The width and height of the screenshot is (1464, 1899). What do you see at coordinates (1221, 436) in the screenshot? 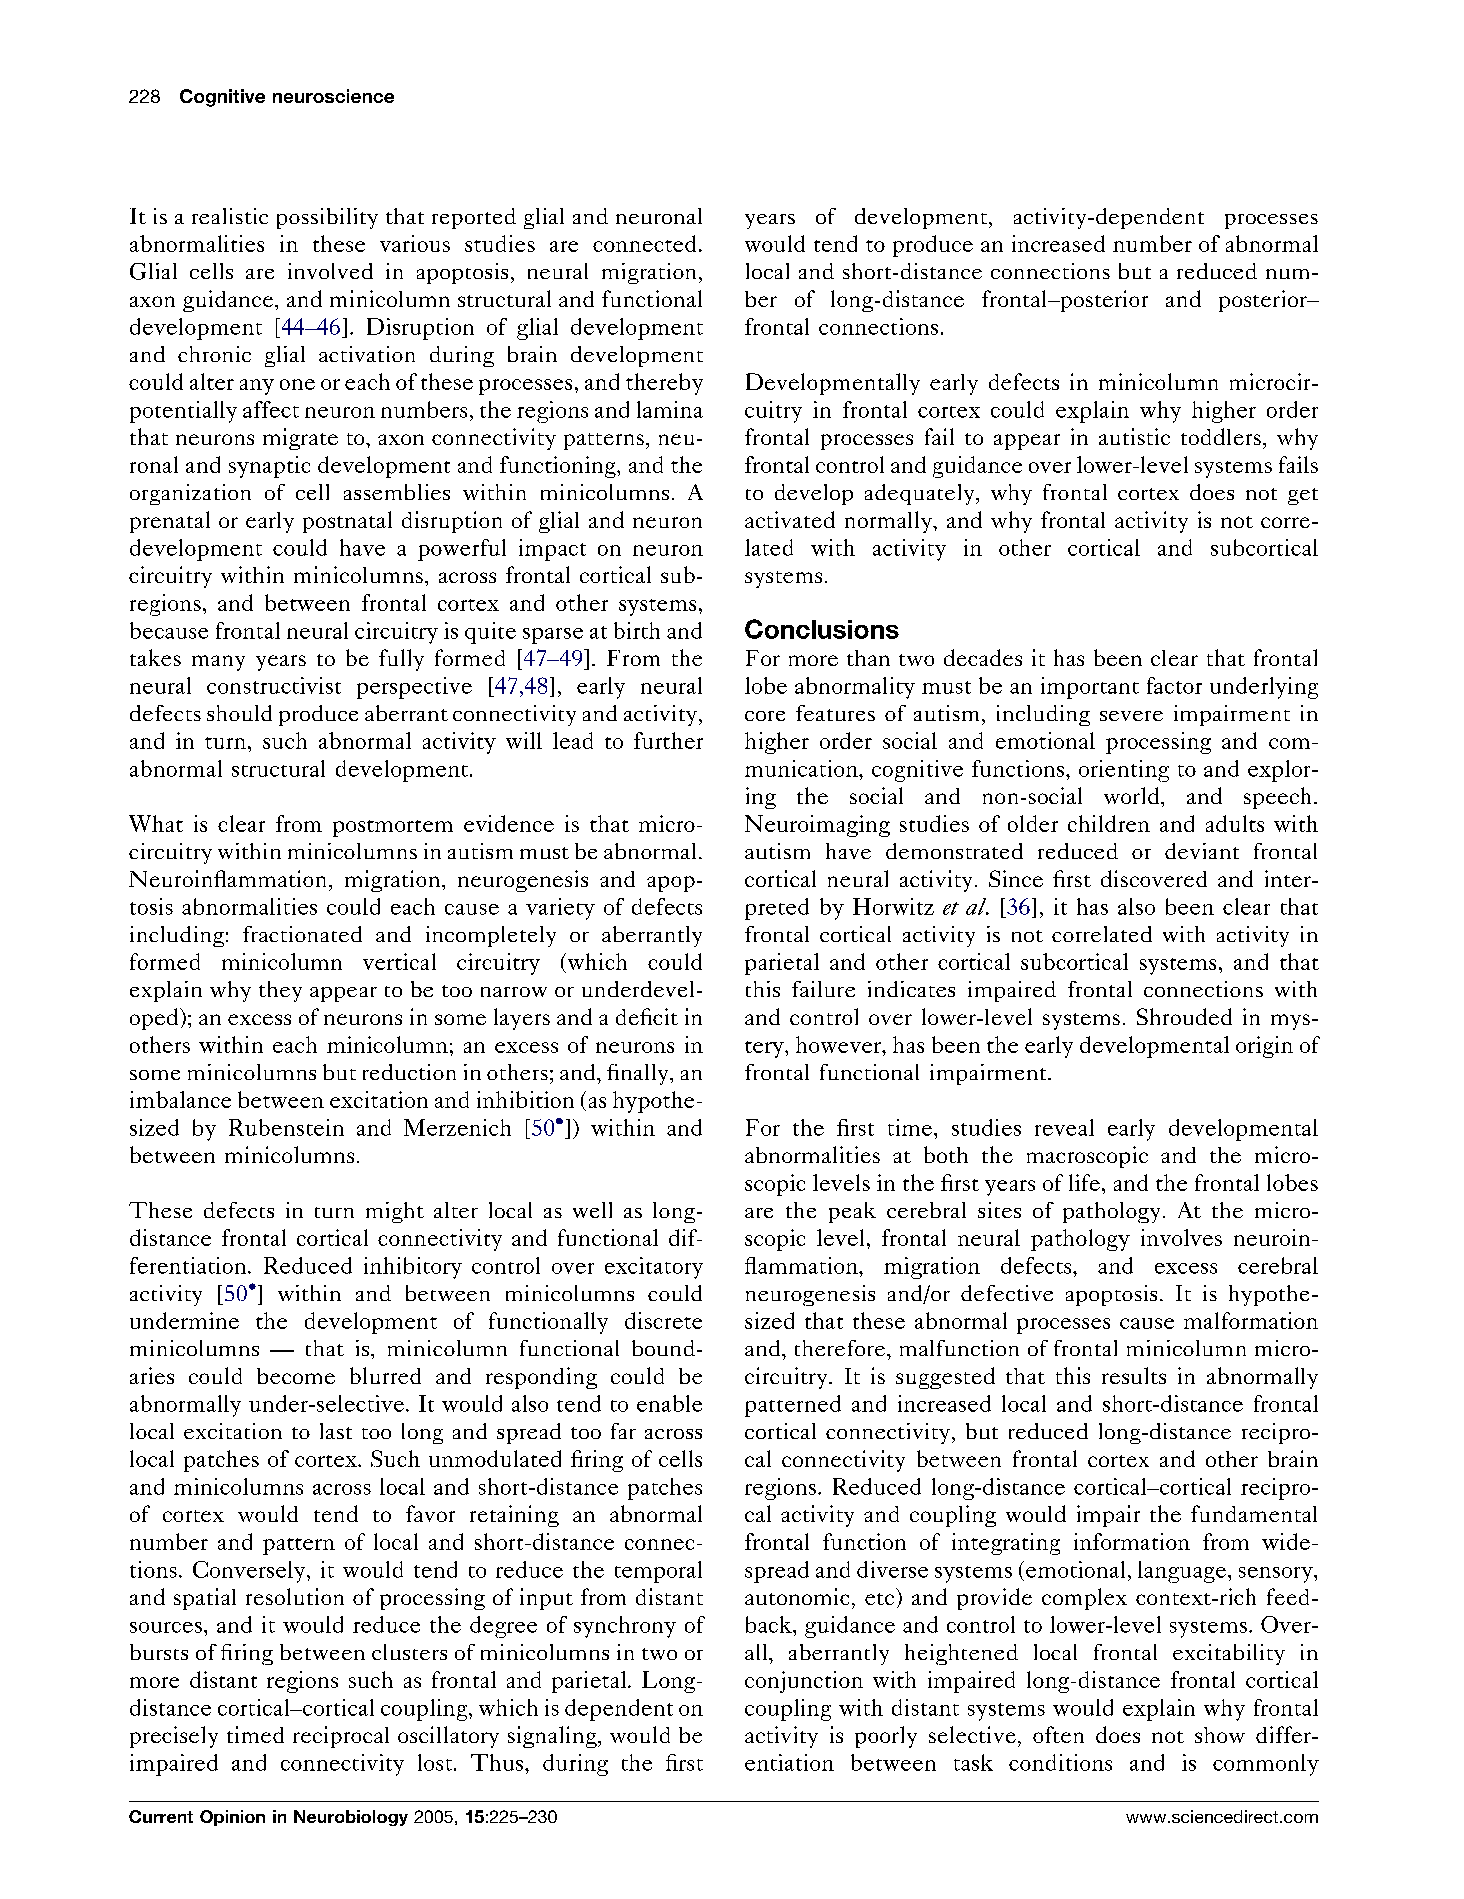
I see `toddlers` at bounding box center [1221, 436].
